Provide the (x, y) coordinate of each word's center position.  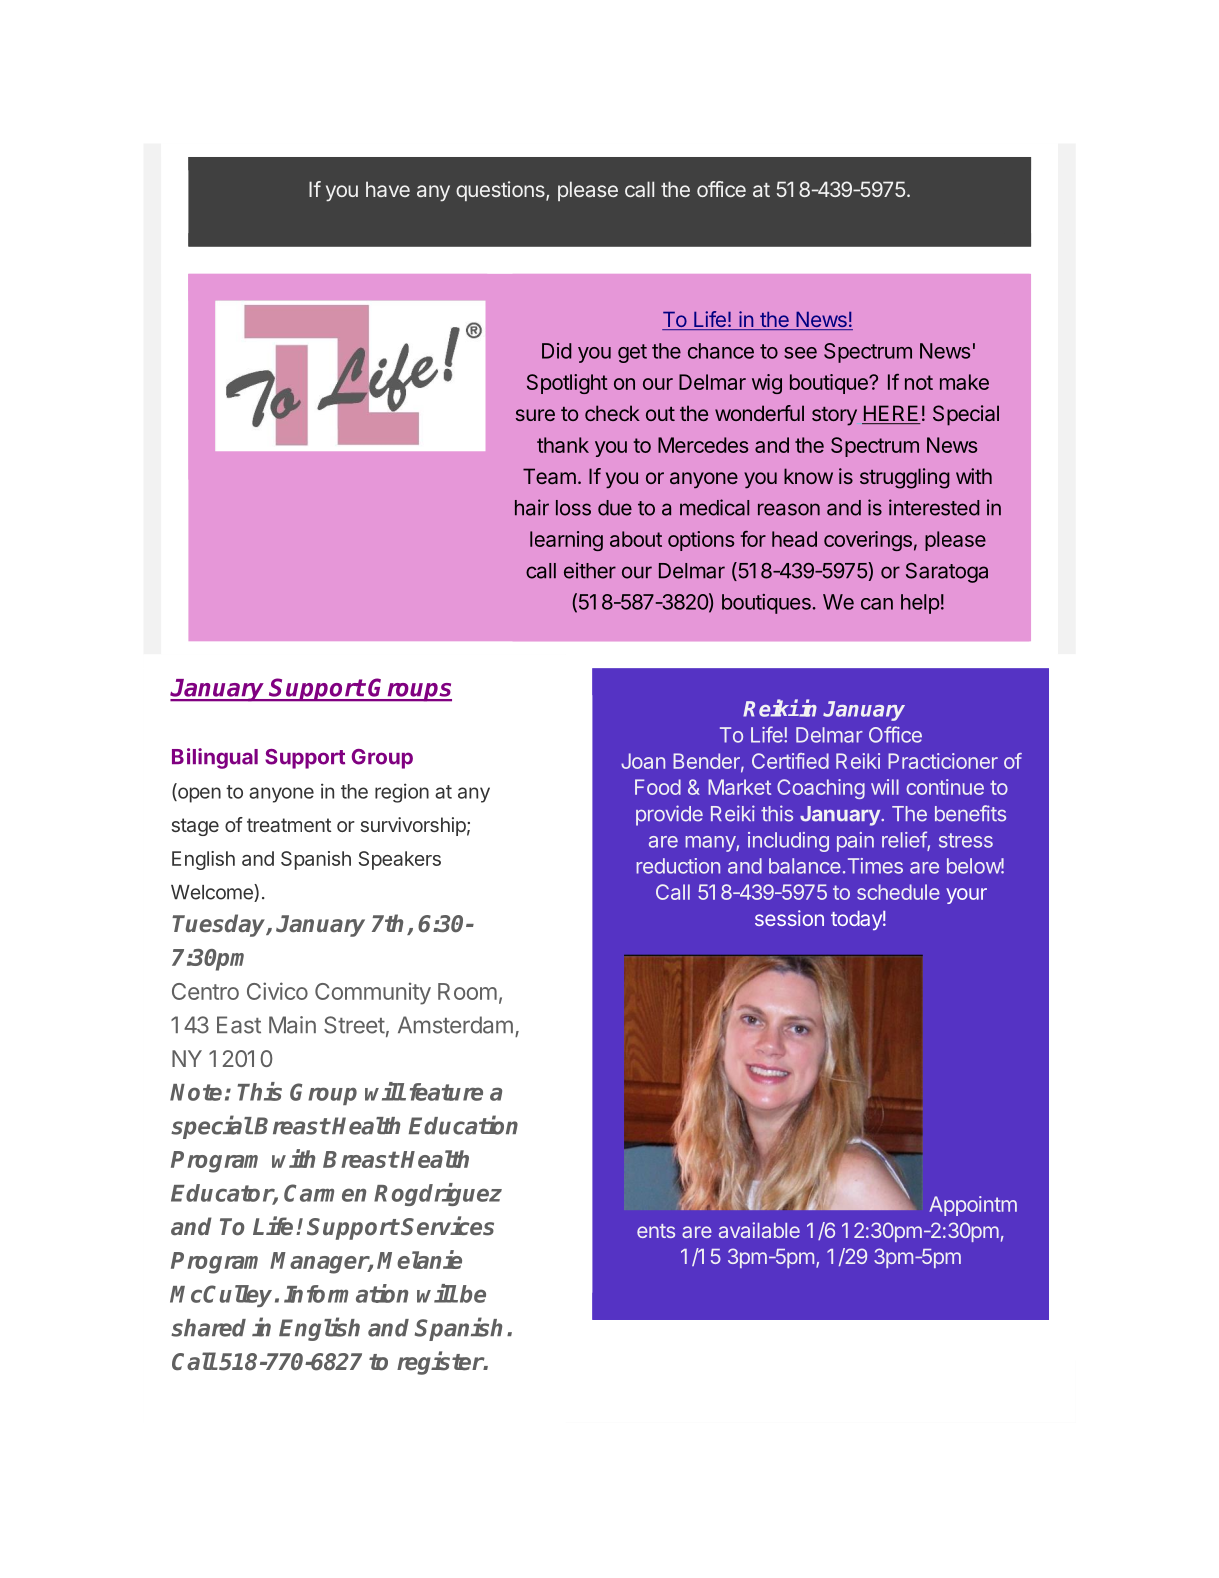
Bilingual (215, 758)
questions (501, 191)
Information (346, 1293)
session (789, 918)
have (388, 189)
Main (292, 1025)
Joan (643, 761)
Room (467, 991)
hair (532, 507)
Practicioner (943, 761)
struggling (905, 478)
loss (573, 508)
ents (656, 1231)
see (800, 353)
